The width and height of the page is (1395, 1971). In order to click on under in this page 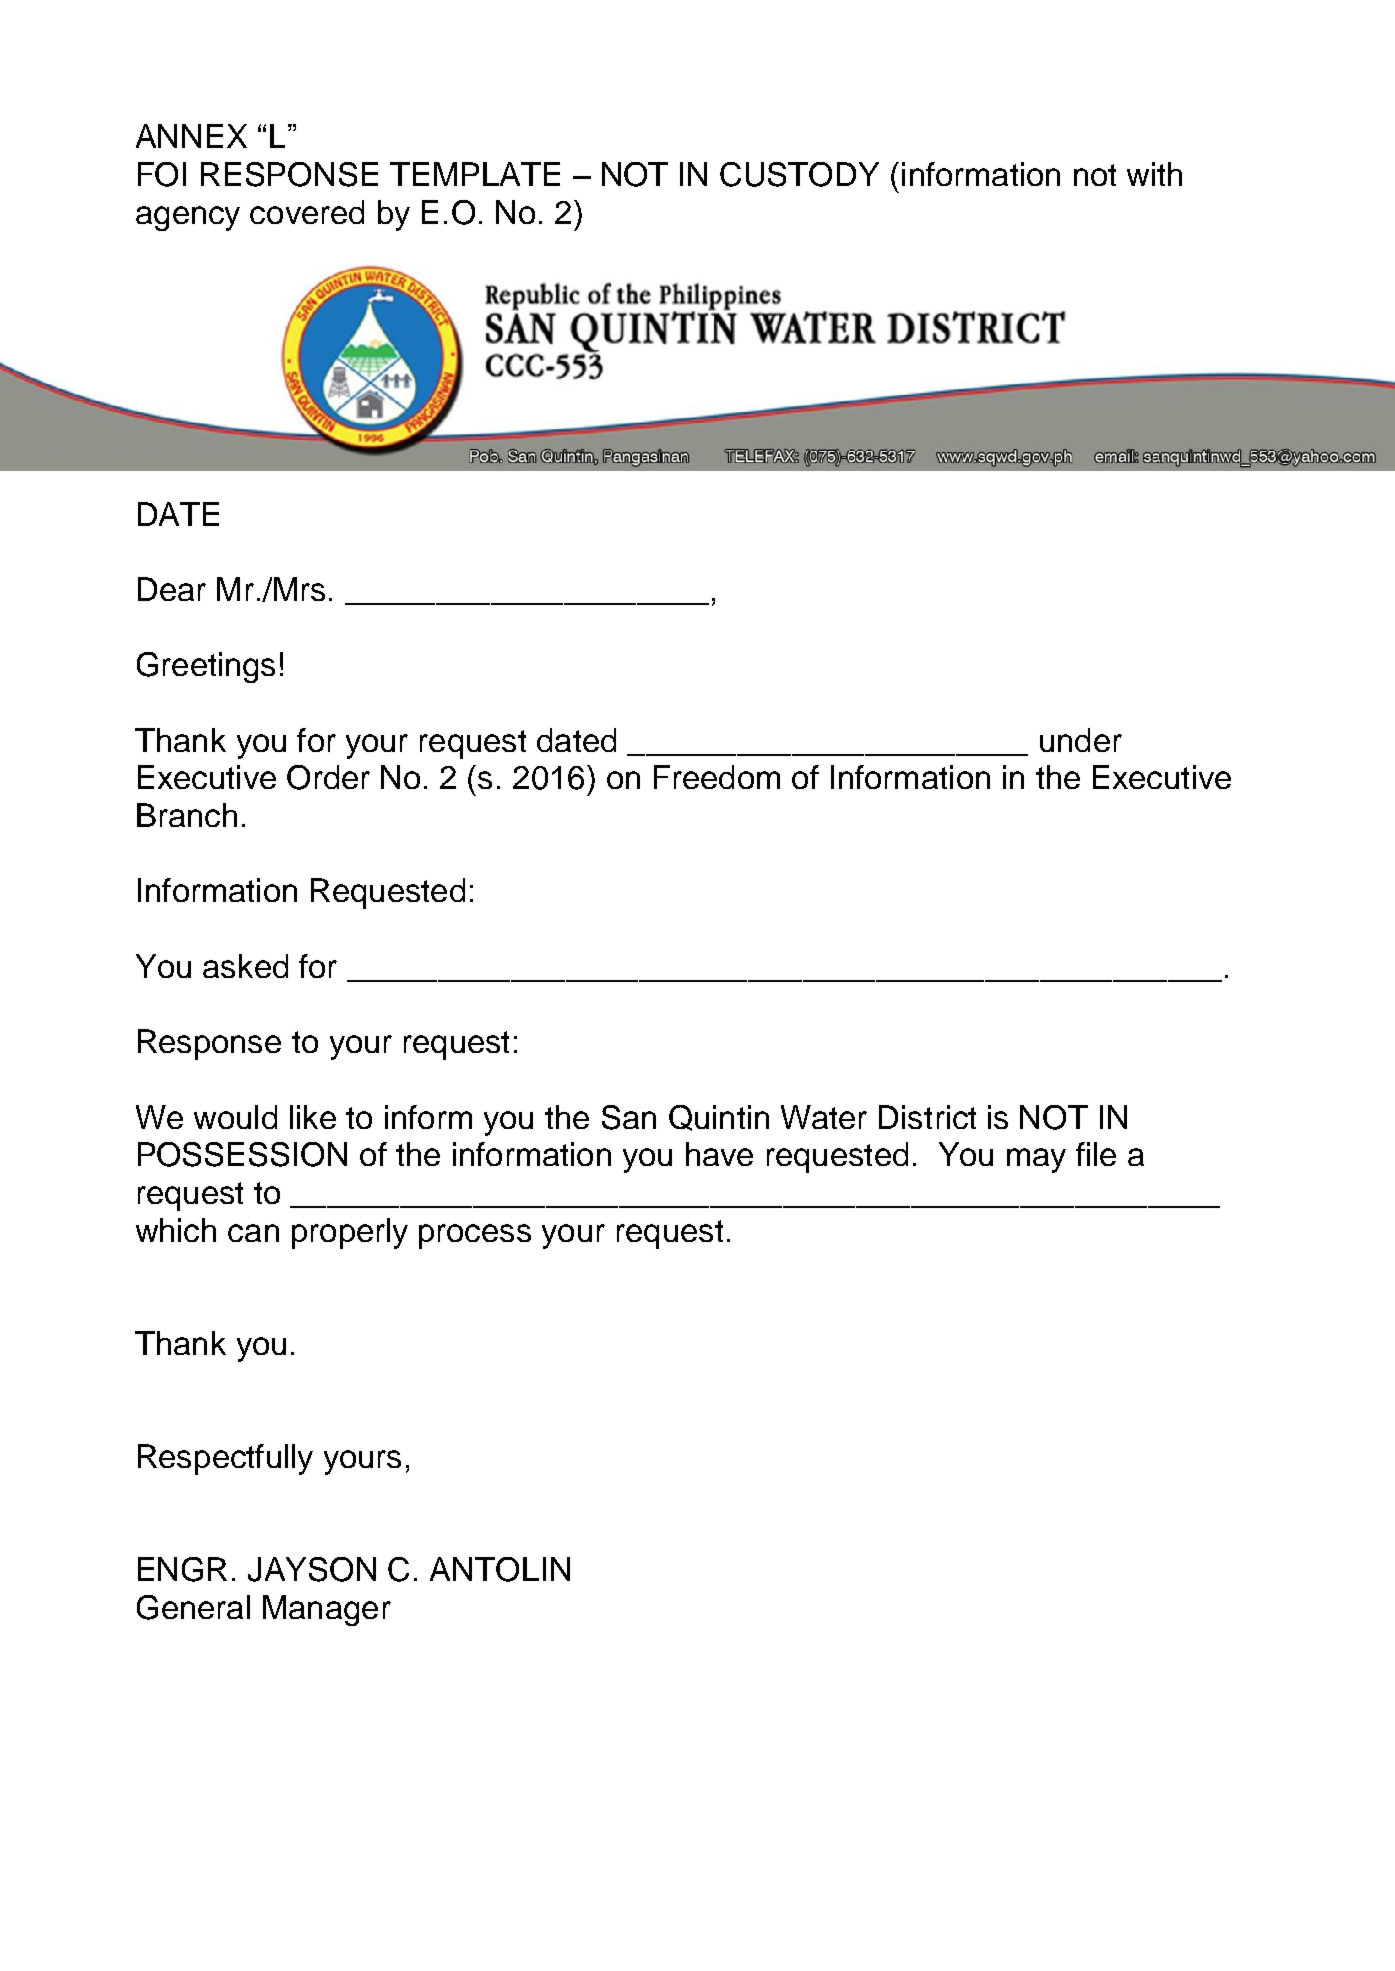, I will do `click(1081, 740)`.
